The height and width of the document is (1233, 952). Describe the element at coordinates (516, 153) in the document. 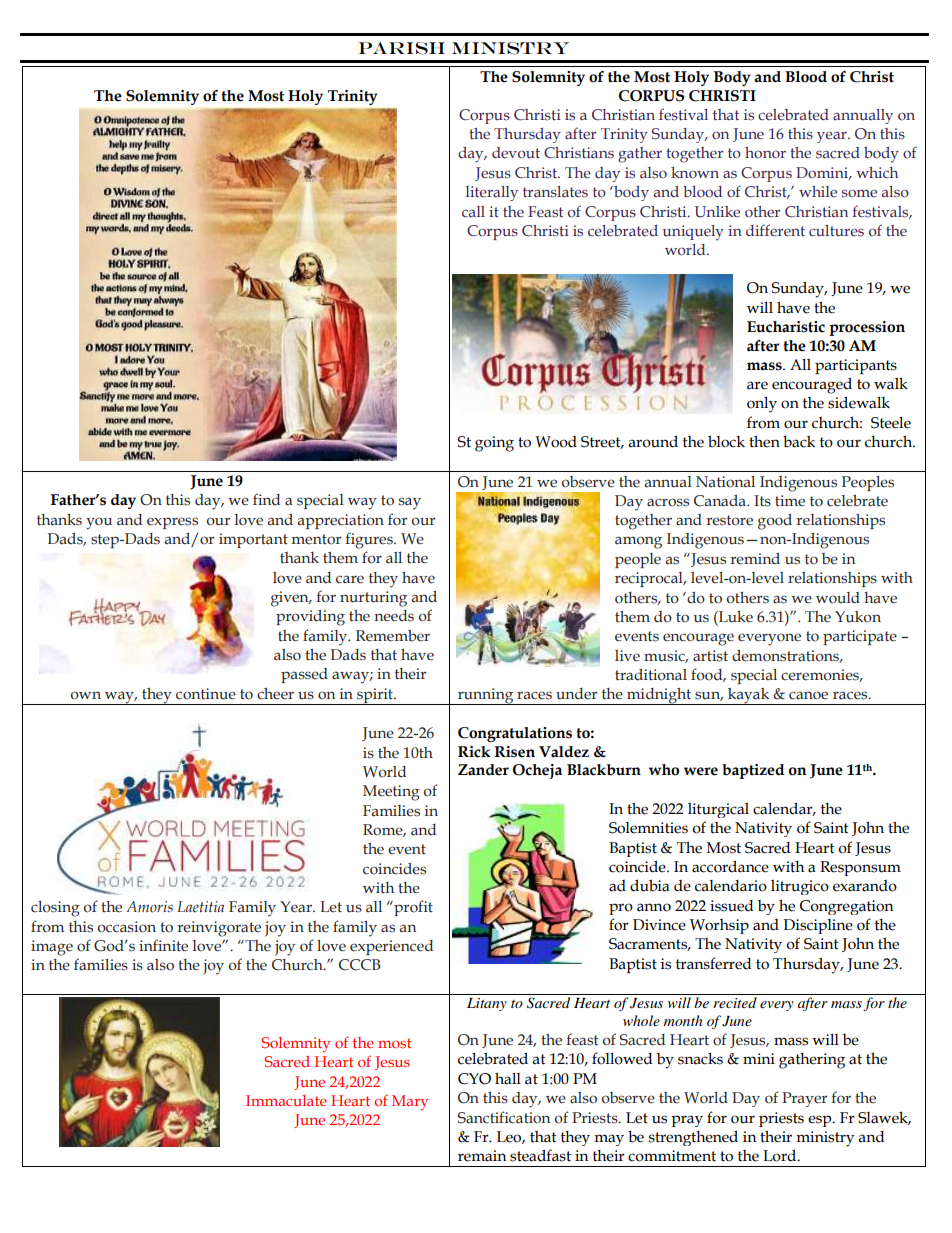

I see `devout` at that location.
